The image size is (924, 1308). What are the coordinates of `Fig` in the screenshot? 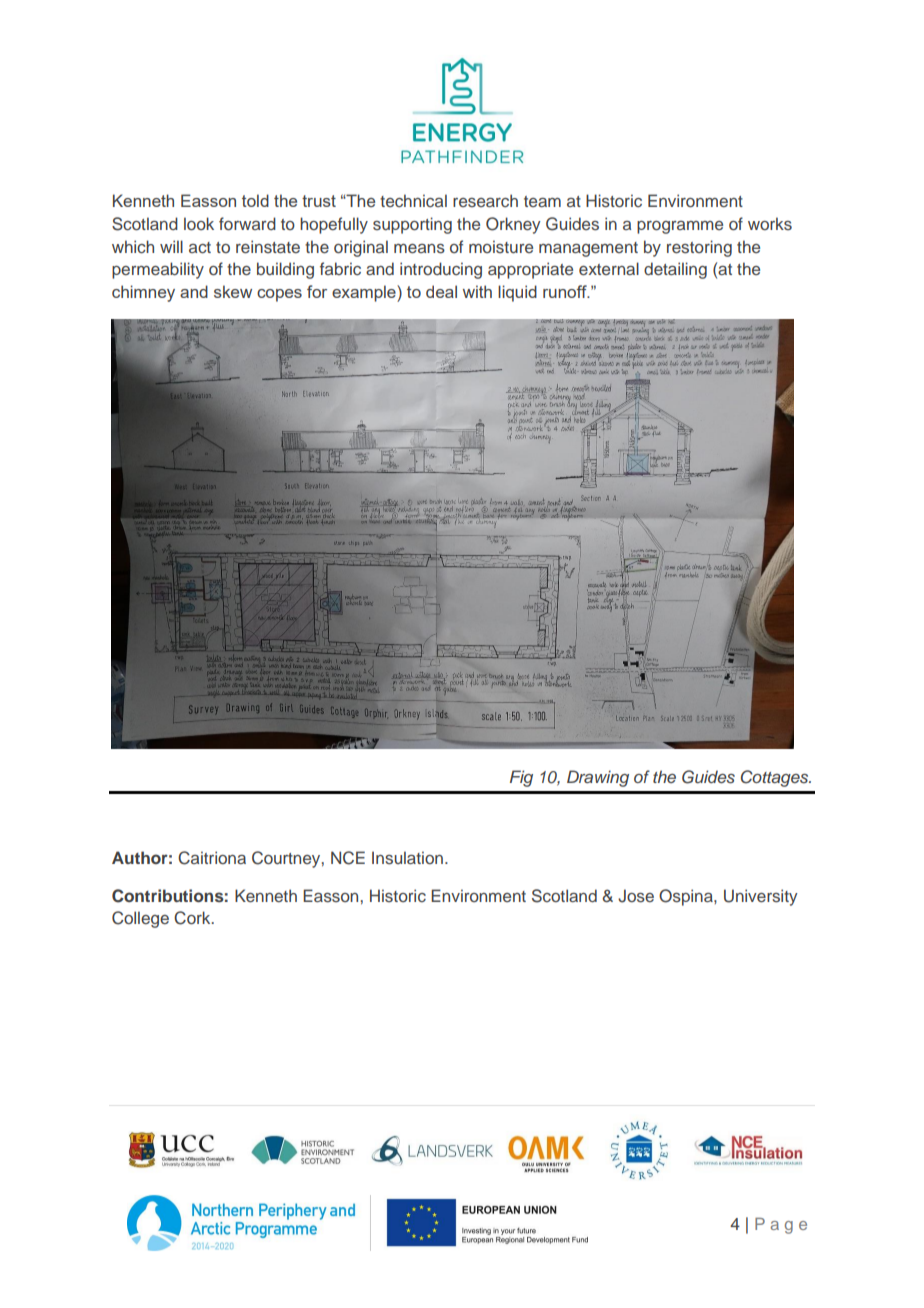 It's located at (521, 778).
